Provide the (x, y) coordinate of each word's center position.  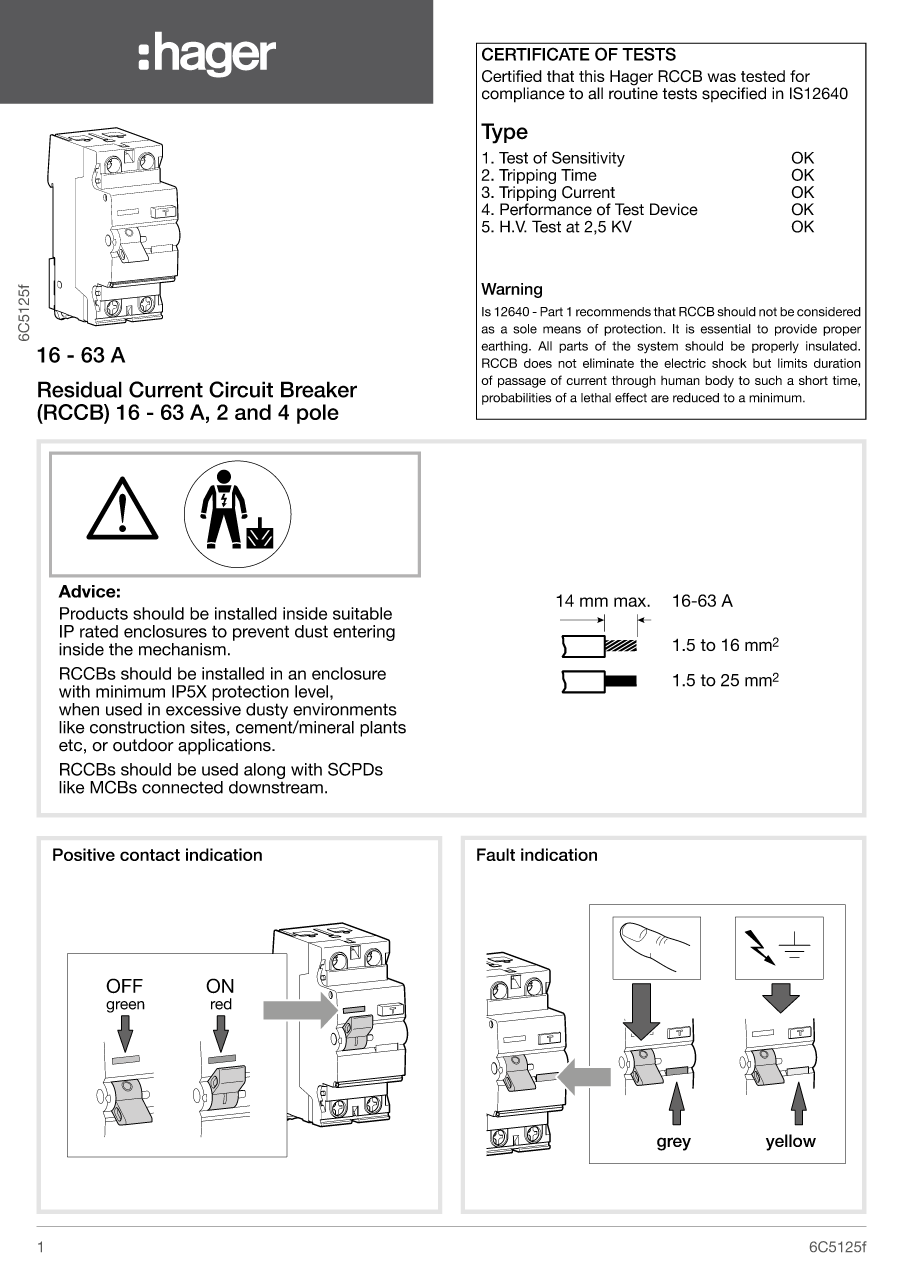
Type (504, 133)
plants (383, 729)
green (125, 1007)
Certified (512, 76)
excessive (203, 709)
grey (674, 1144)
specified (734, 94)
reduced (696, 398)
